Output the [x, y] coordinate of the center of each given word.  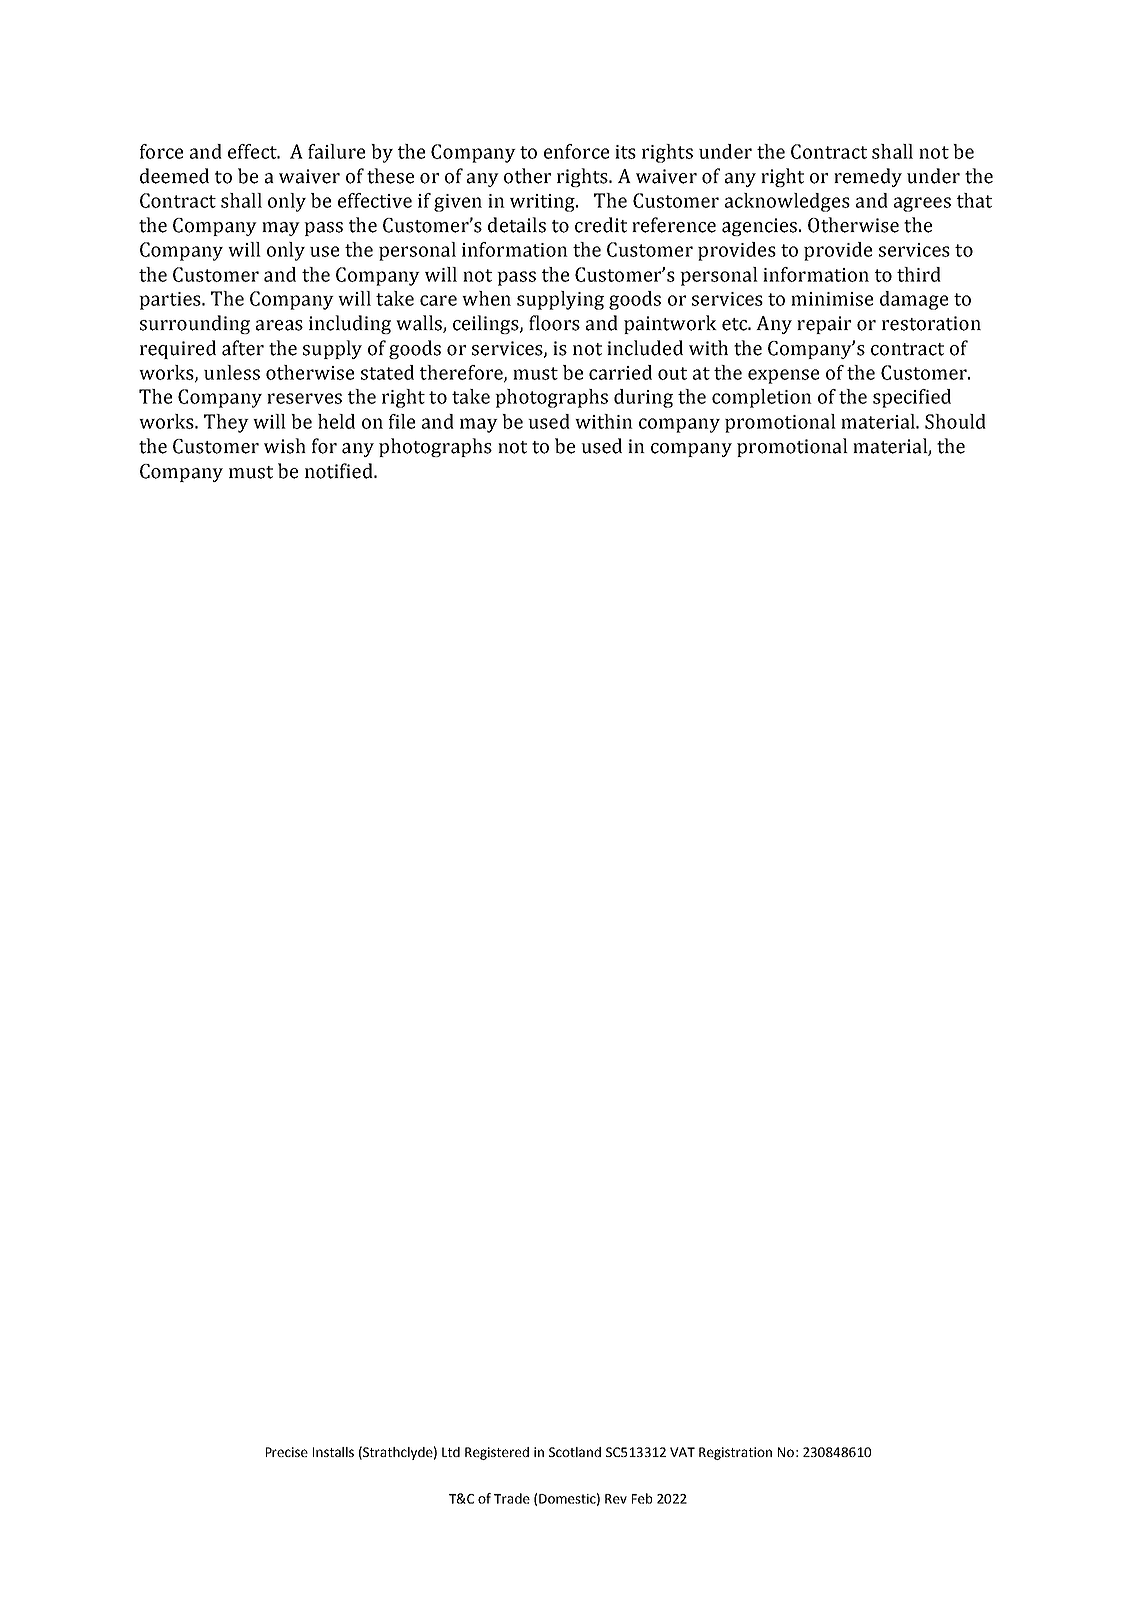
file [402, 421]
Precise [287, 1452]
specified [912, 398]
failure [336, 151]
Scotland [575, 1452]
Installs [333, 1452]
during [643, 398]
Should [955, 421]
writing [543, 203]
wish [285, 446]
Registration [735, 1453]
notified [340, 471]
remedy [868, 177]
